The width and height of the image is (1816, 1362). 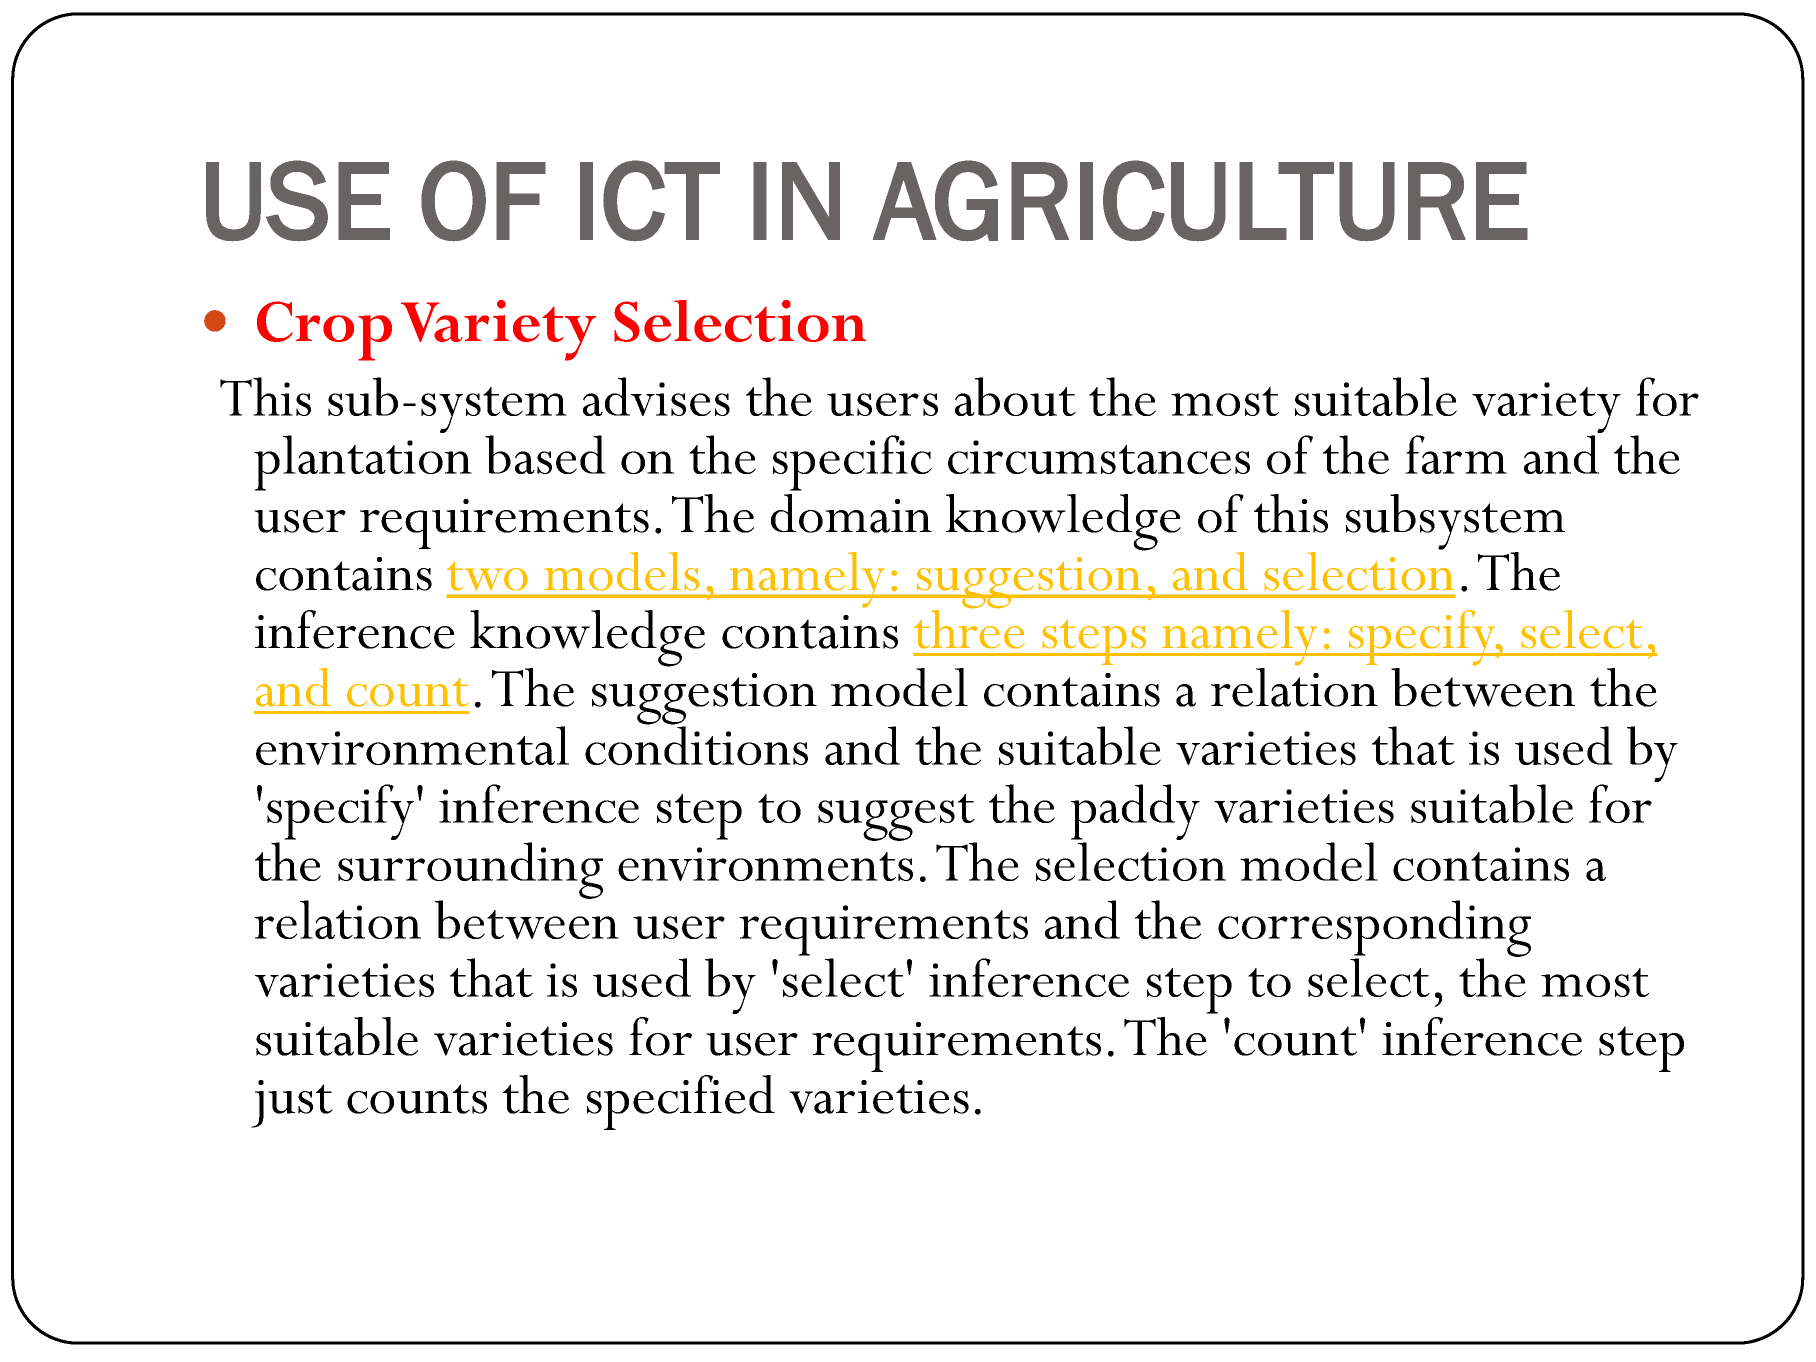 What do you see at coordinates (1200, 201) in the image?
I see `AGRICULTURE` at bounding box center [1200, 201].
